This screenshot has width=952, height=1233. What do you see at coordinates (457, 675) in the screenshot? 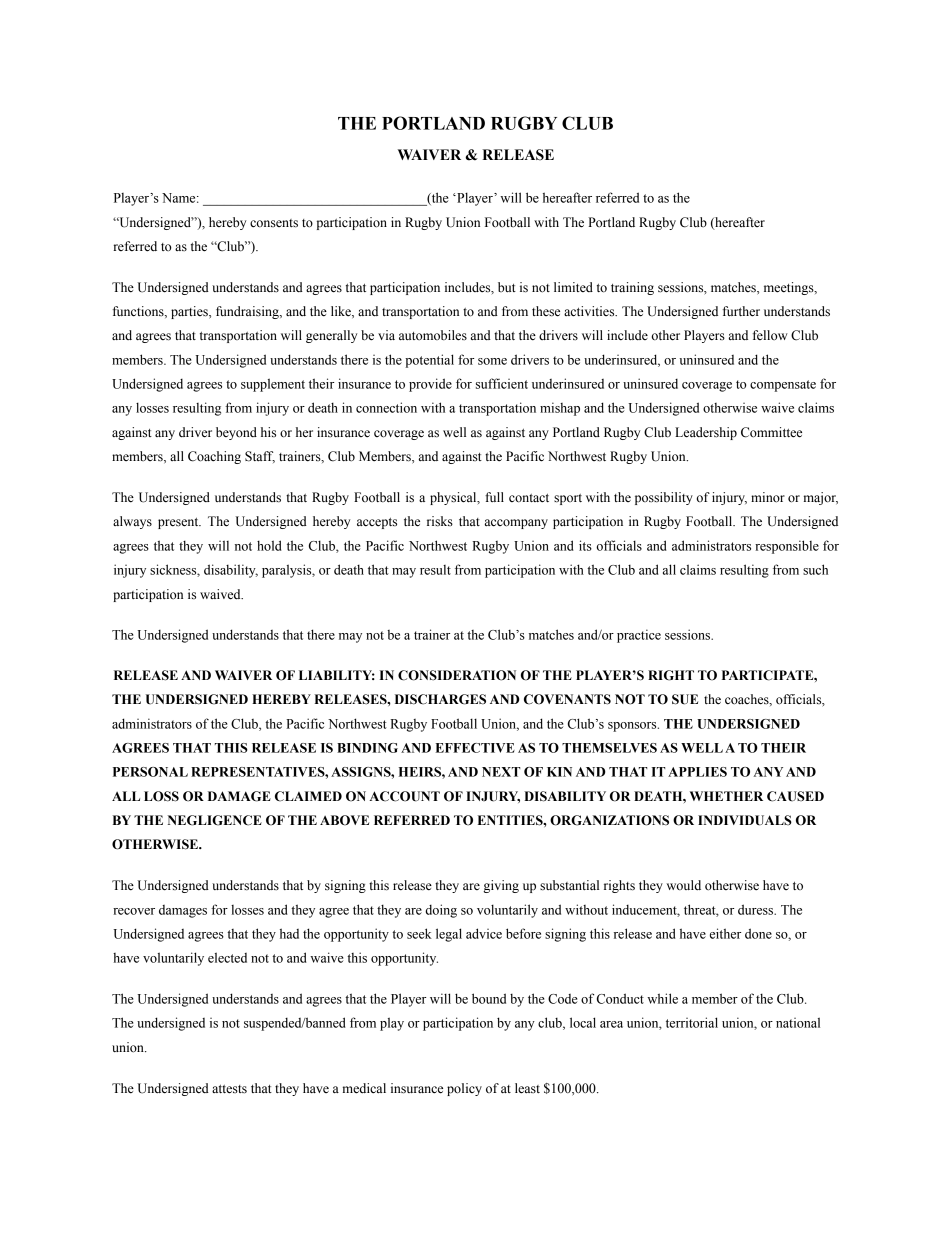
I see `CONSIDERATION` at bounding box center [457, 675].
